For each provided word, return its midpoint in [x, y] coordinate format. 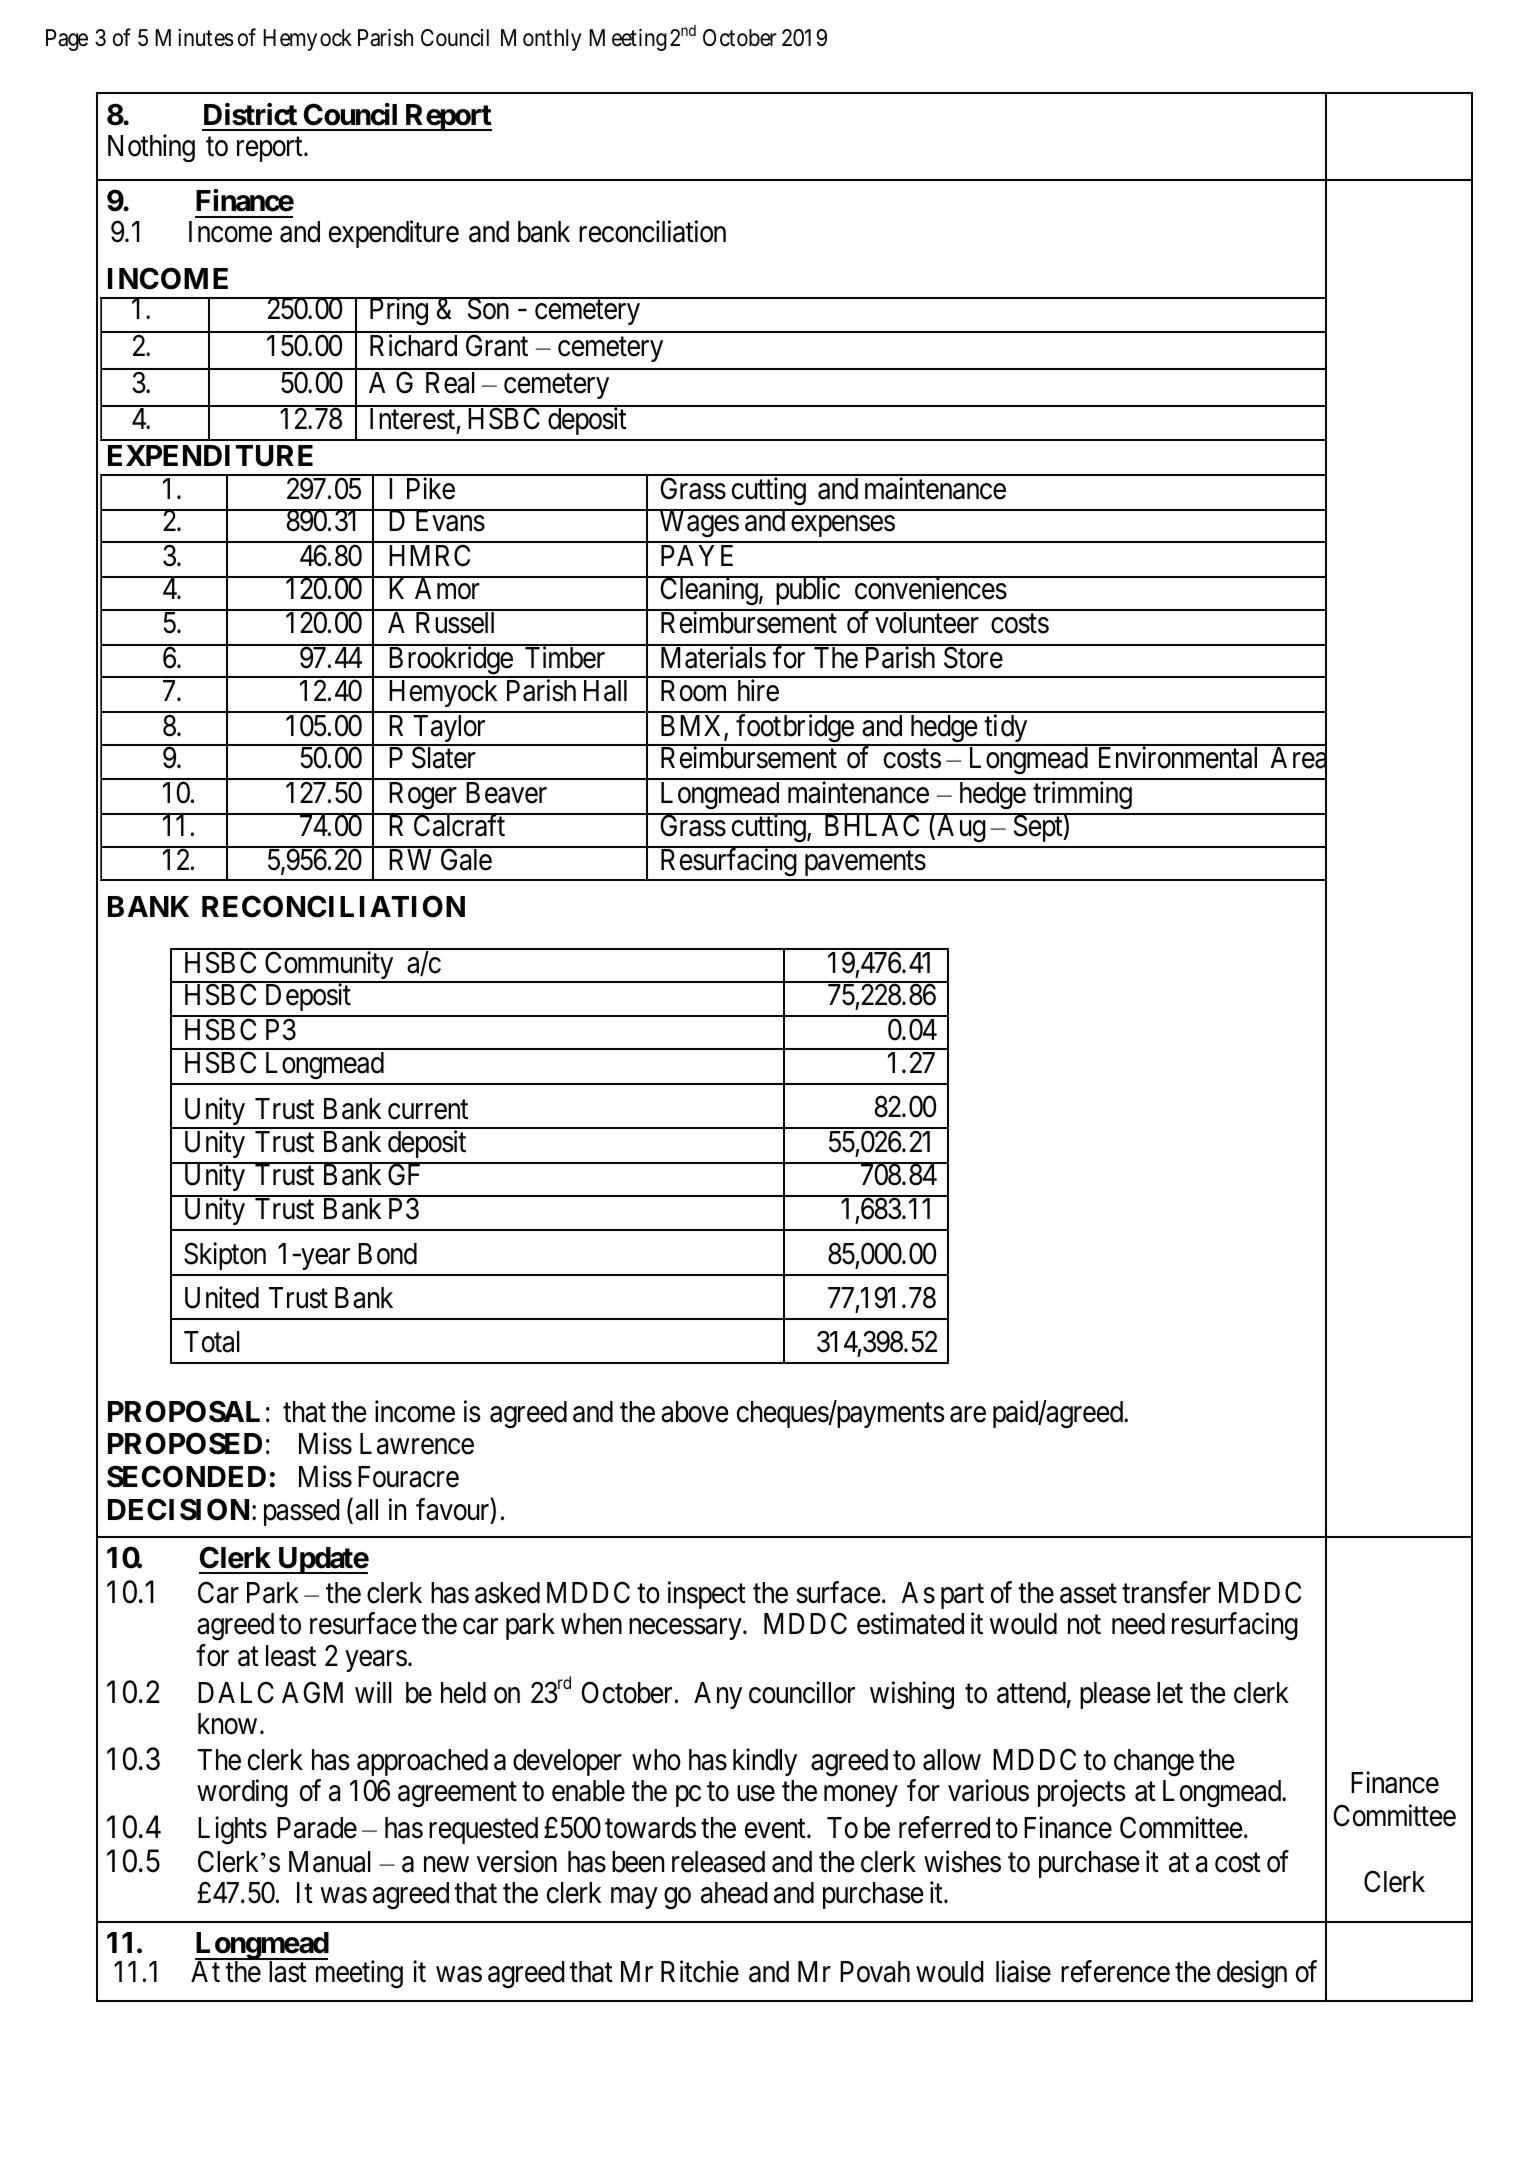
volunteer [927, 623]
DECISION [178, 1509]
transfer [1166, 1592]
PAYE [697, 555]
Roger [423, 795]
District [250, 114]
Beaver [506, 793]
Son [488, 309]
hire [758, 690]
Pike [431, 488]
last [288, 1972]
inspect [707, 1595]
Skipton [225, 1256]
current [428, 1110]
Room [693, 691]
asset [1088, 1594]
